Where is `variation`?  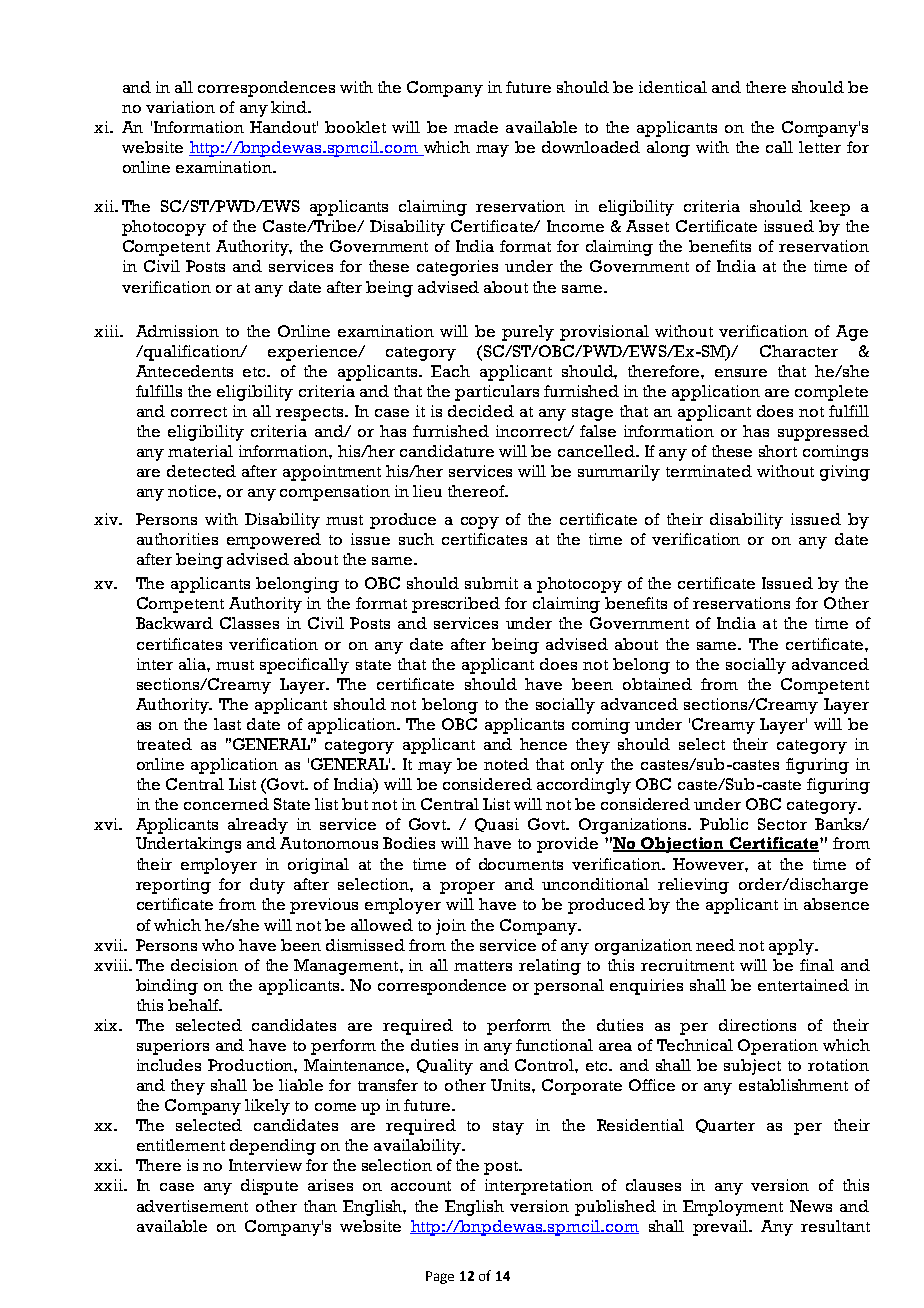
variation is located at coordinates (180, 107).
